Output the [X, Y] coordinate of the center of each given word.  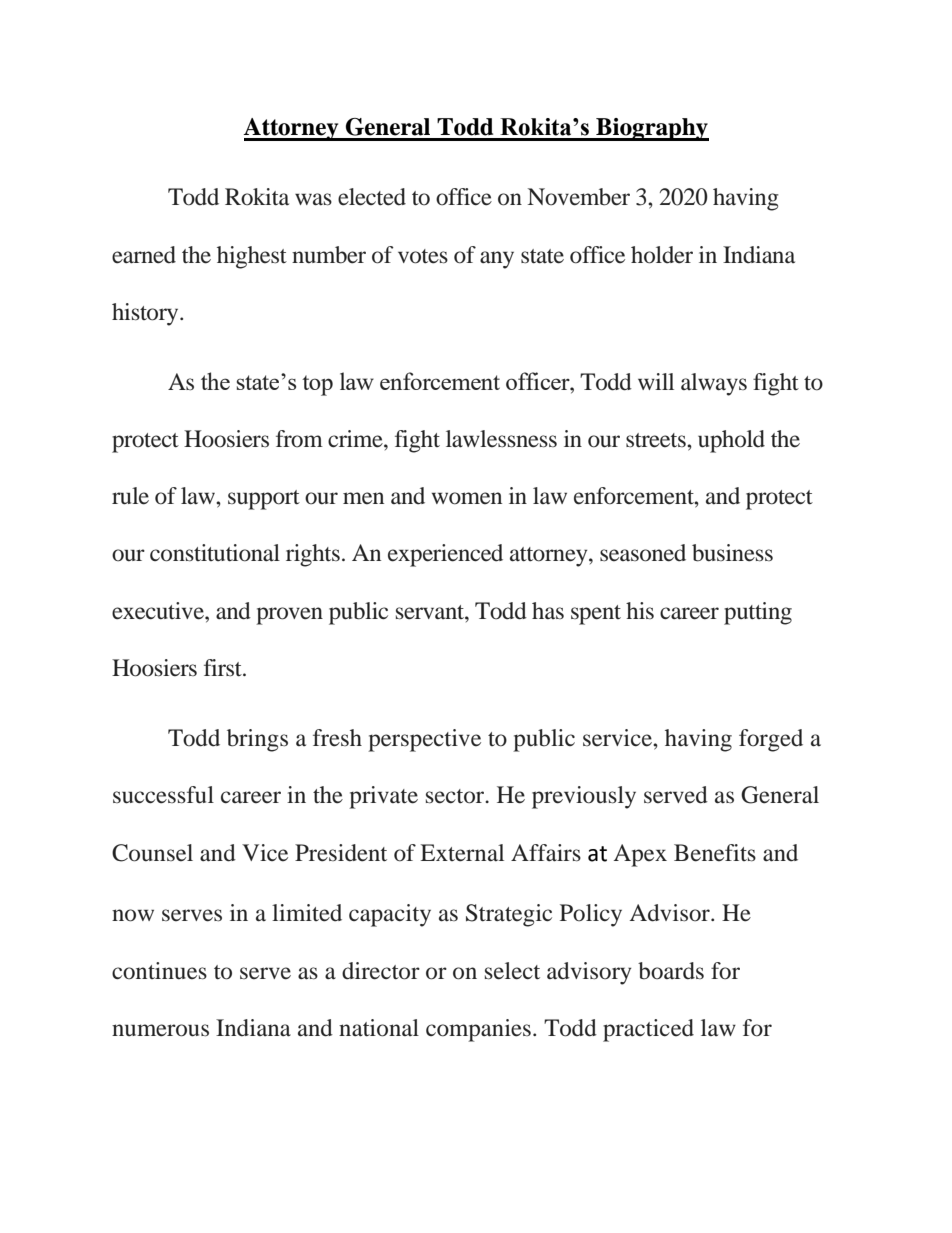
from [299, 439]
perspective [424, 740]
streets [657, 440]
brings [257, 740]
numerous [160, 1030]
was [313, 199]
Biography [651, 129]
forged [771, 740]
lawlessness [501, 439]
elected [372, 197]
